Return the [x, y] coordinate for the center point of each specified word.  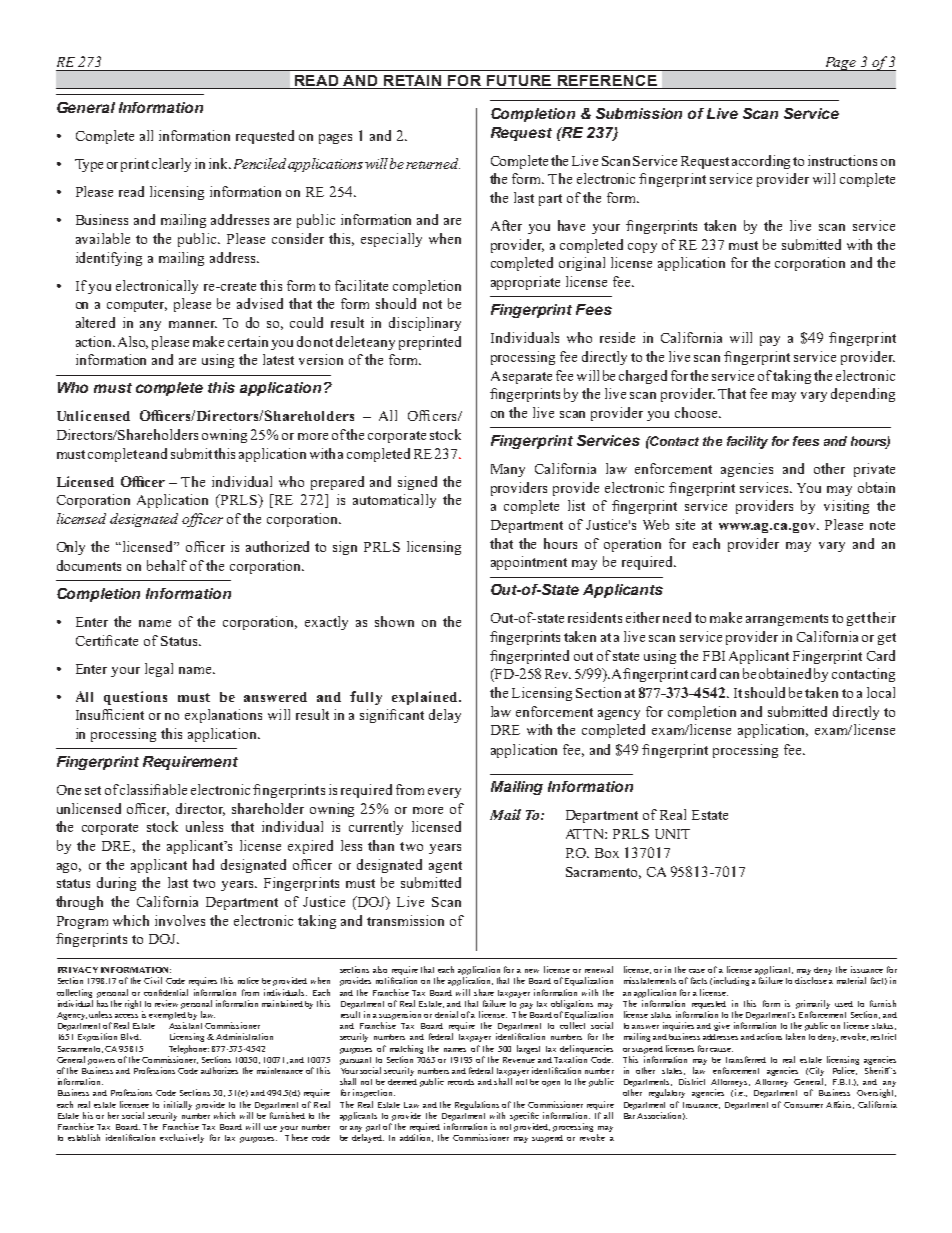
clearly [171, 165]
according [761, 162]
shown [394, 621]
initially [178, 1105]
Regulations [477, 1105]
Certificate [107, 640]
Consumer [803, 1105]
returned [433, 163]
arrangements [787, 620]
